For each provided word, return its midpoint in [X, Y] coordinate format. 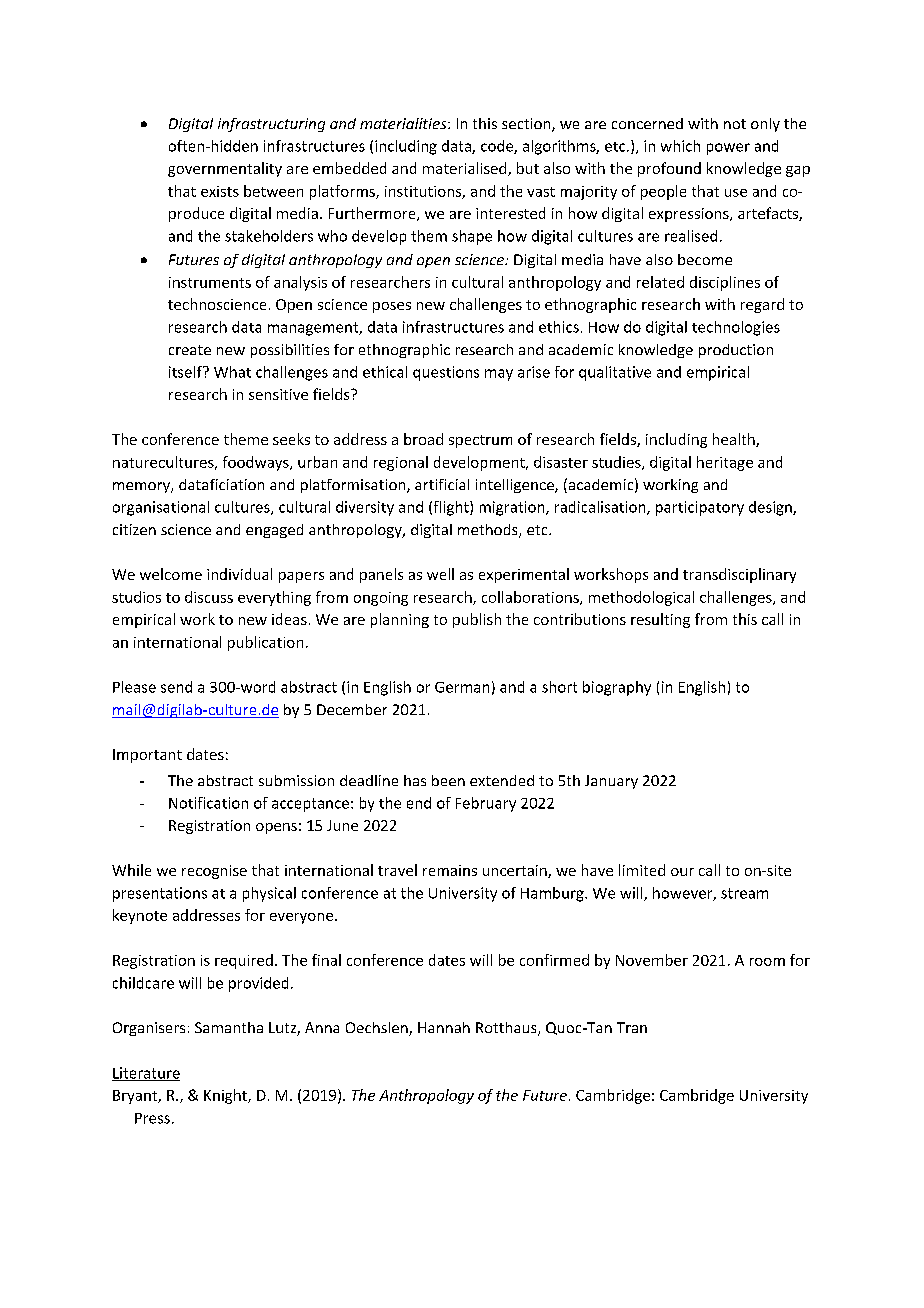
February [486, 804]
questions [446, 373]
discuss [209, 597]
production [736, 351]
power [728, 149]
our [682, 872]
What [232, 372]
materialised [466, 169]
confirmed [554, 960]
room [767, 962]
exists [220, 191]
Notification [208, 803]
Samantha [229, 1027]
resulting [660, 620]
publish [477, 620]
